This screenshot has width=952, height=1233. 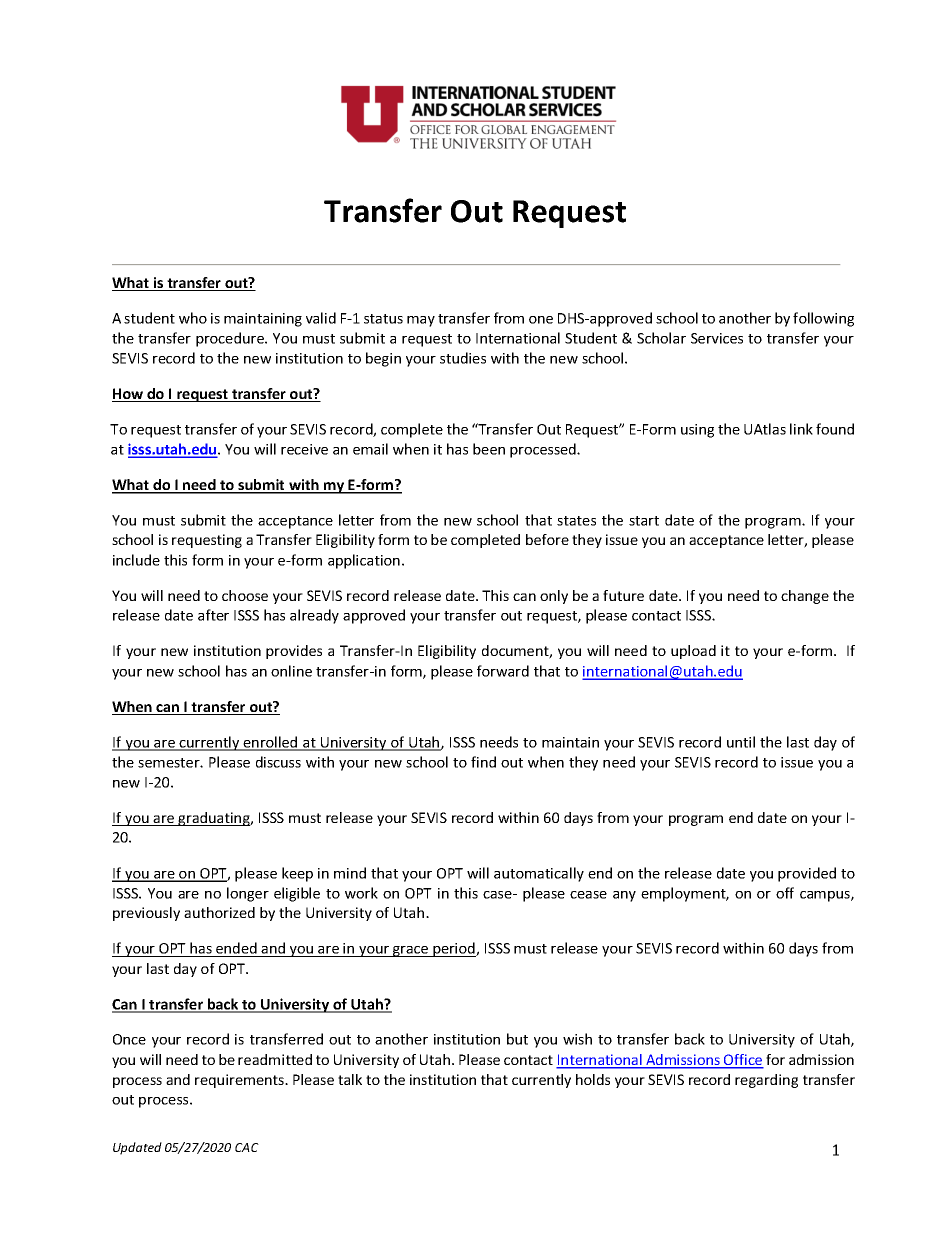 What do you see at coordinates (644, 521) in the screenshot?
I see `start` at bounding box center [644, 521].
